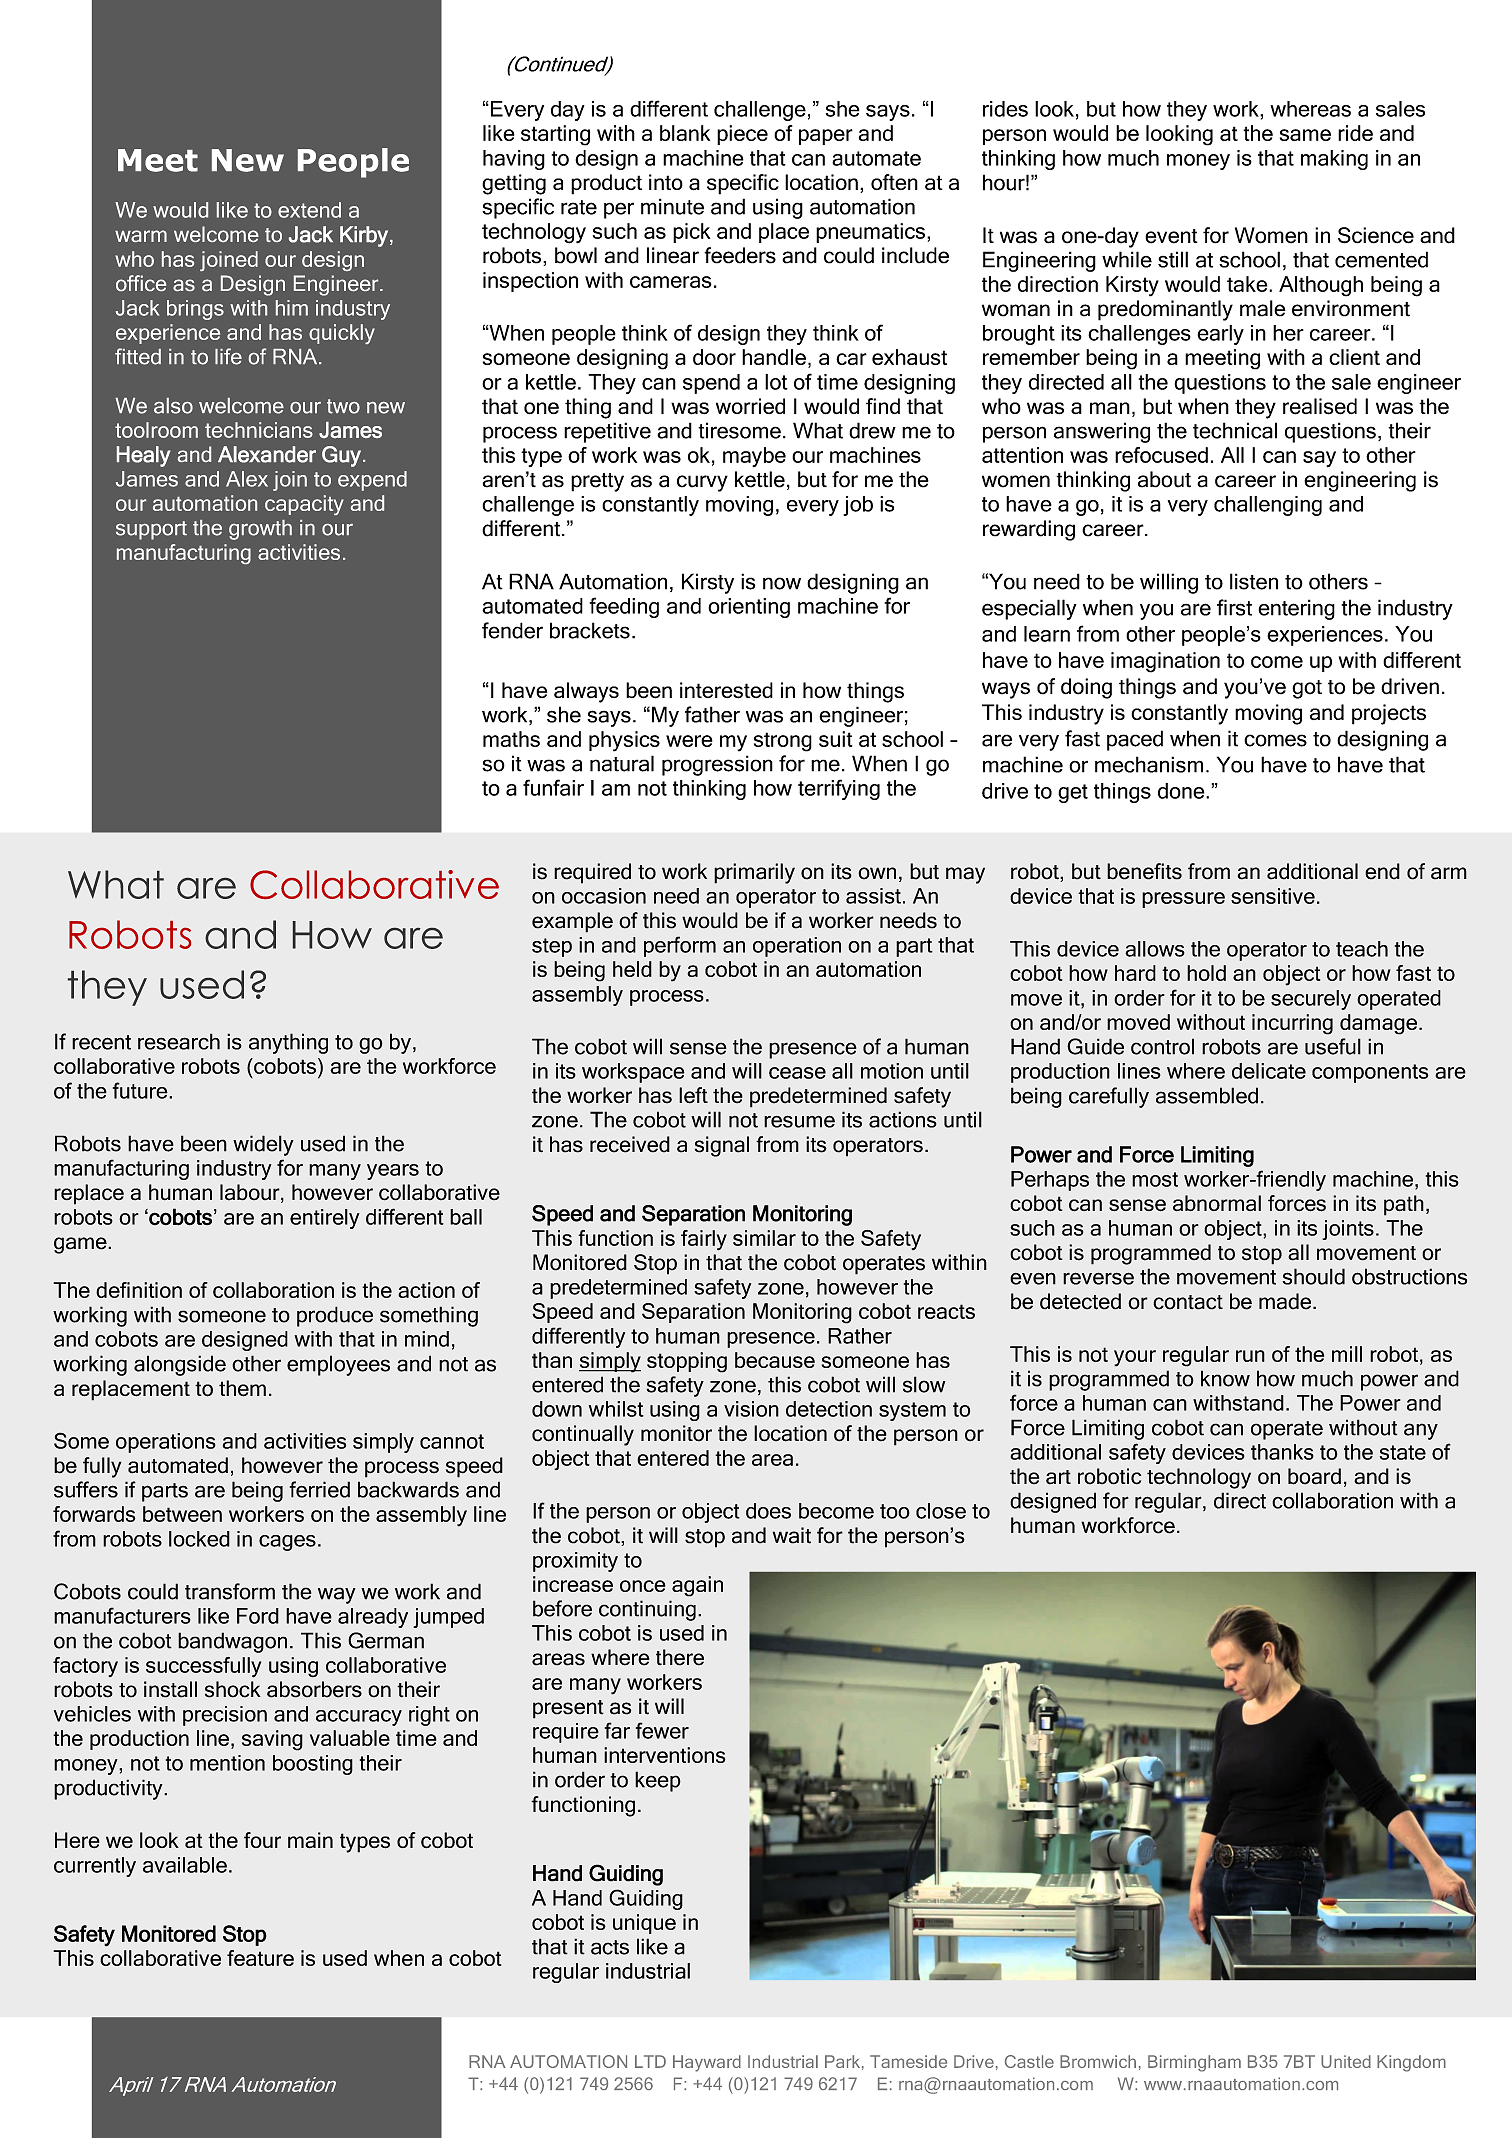 The width and height of the image is (1512, 2138). Describe the element at coordinates (672, 206) in the image. I see `minute` at that location.
